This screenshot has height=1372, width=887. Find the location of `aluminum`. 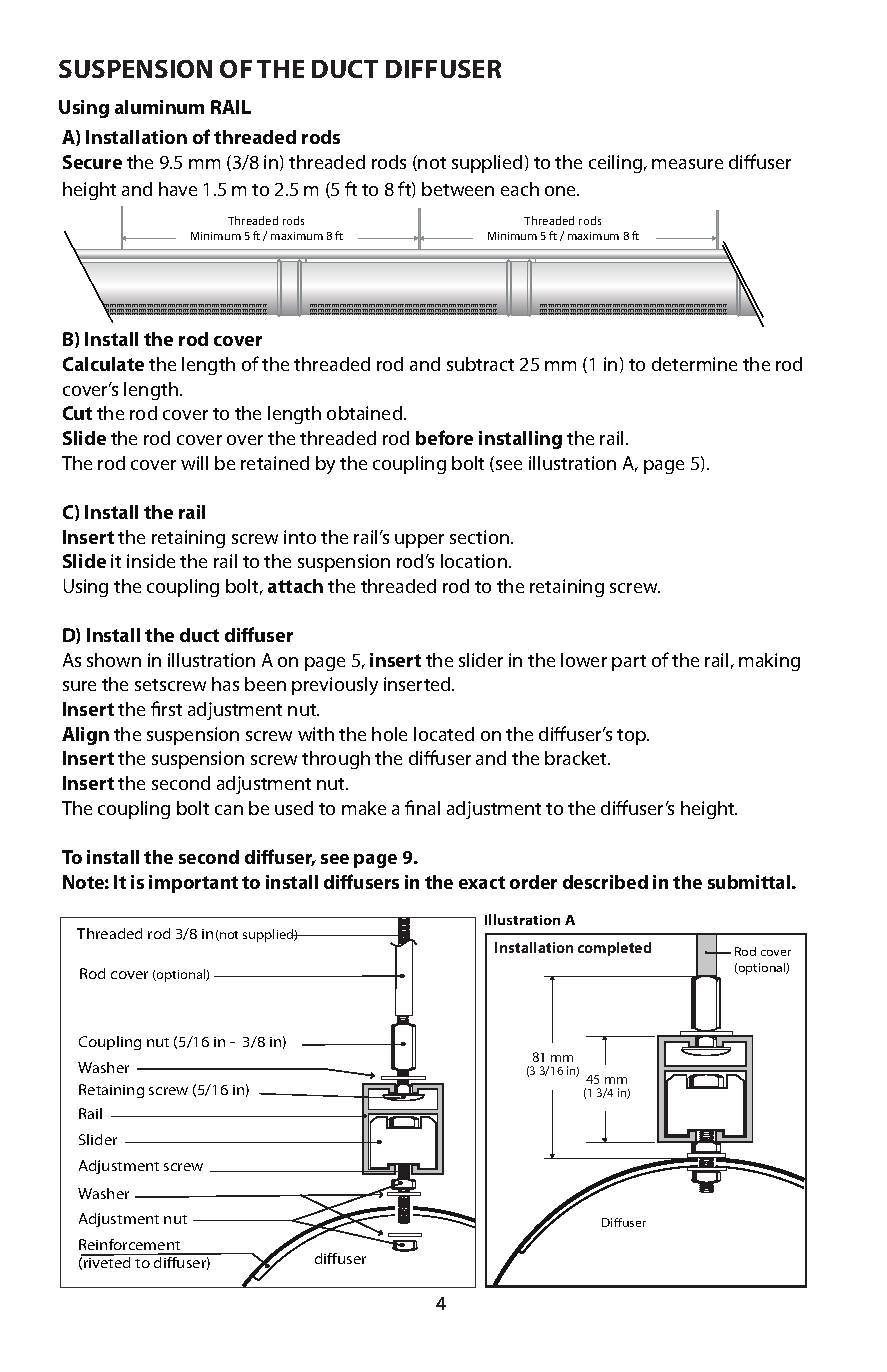

aluminum is located at coordinates (159, 107).
